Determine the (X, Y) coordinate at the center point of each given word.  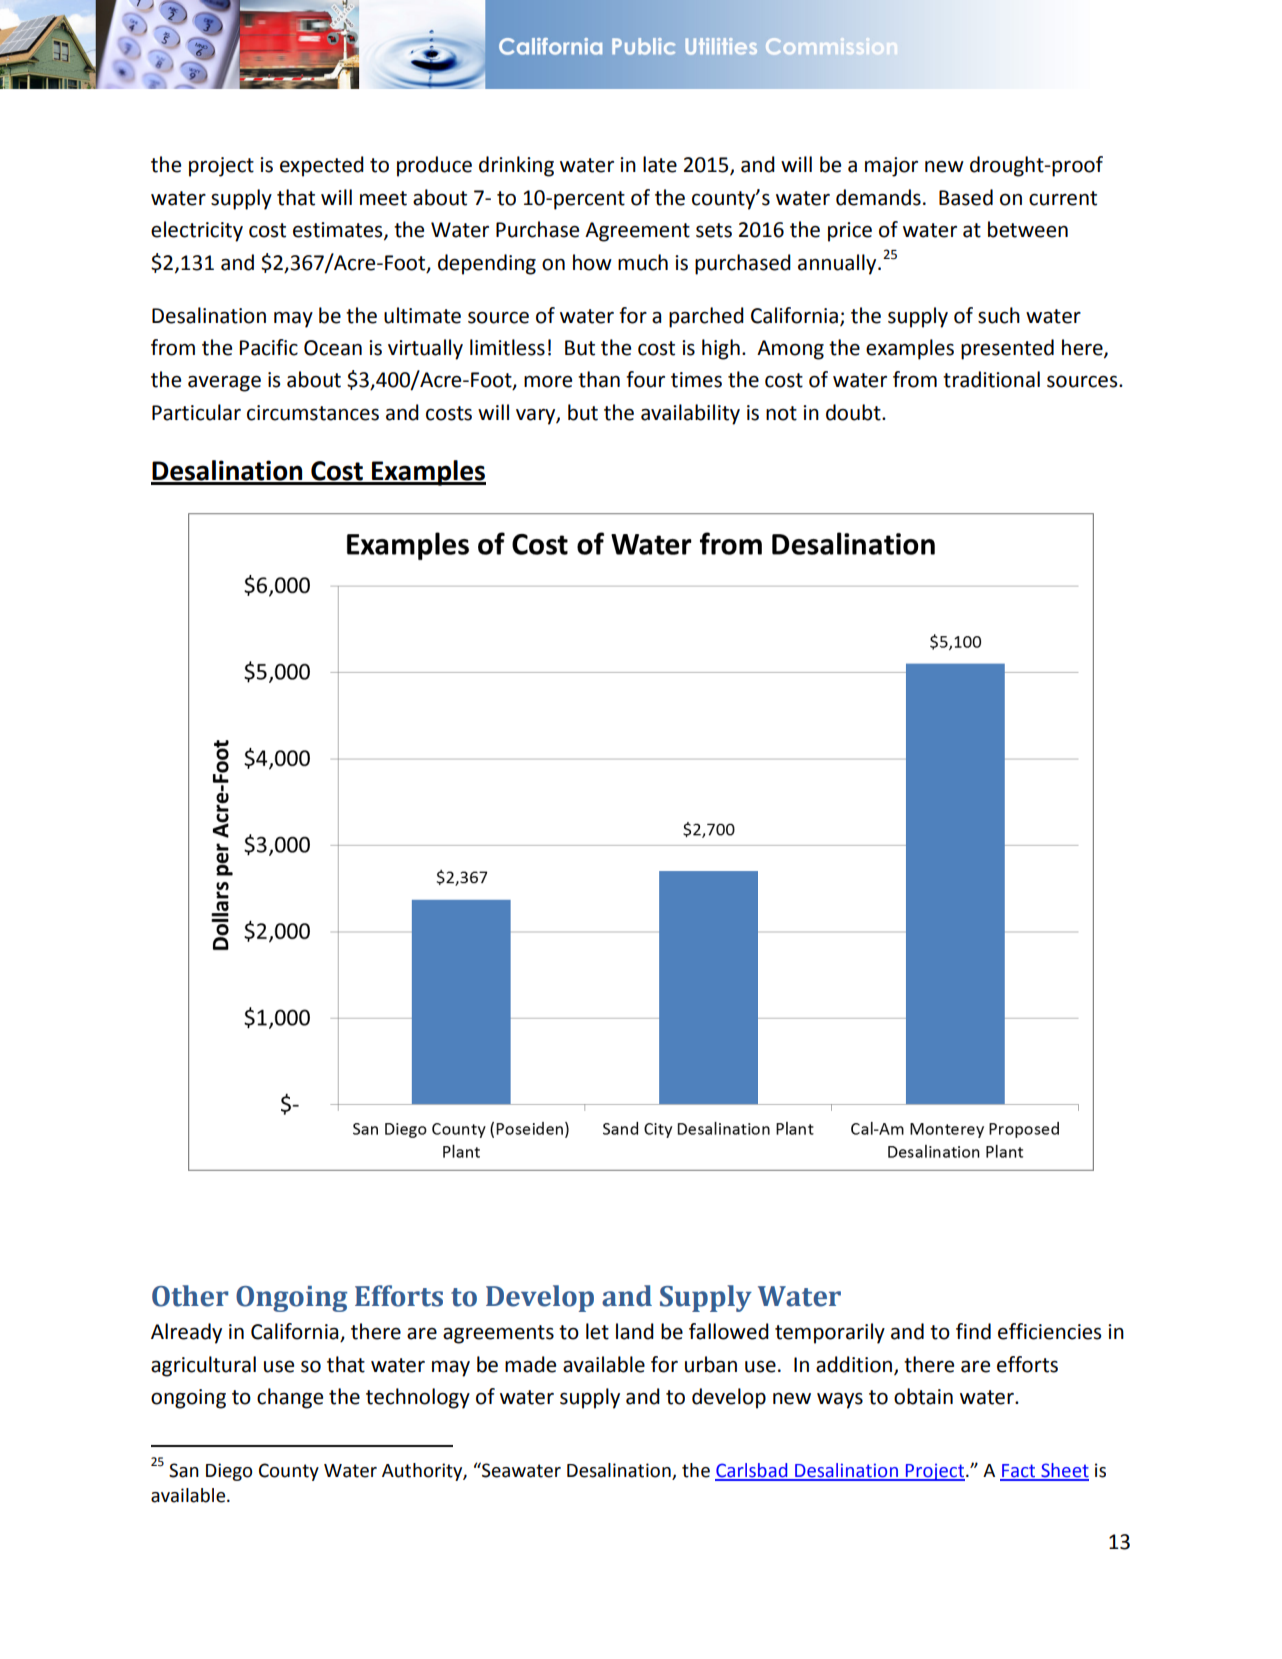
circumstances (313, 413)
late (660, 164)
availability (690, 414)
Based (966, 197)
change (290, 1398)
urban (711, 1364)
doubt (854, 412)
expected (322, 166)
